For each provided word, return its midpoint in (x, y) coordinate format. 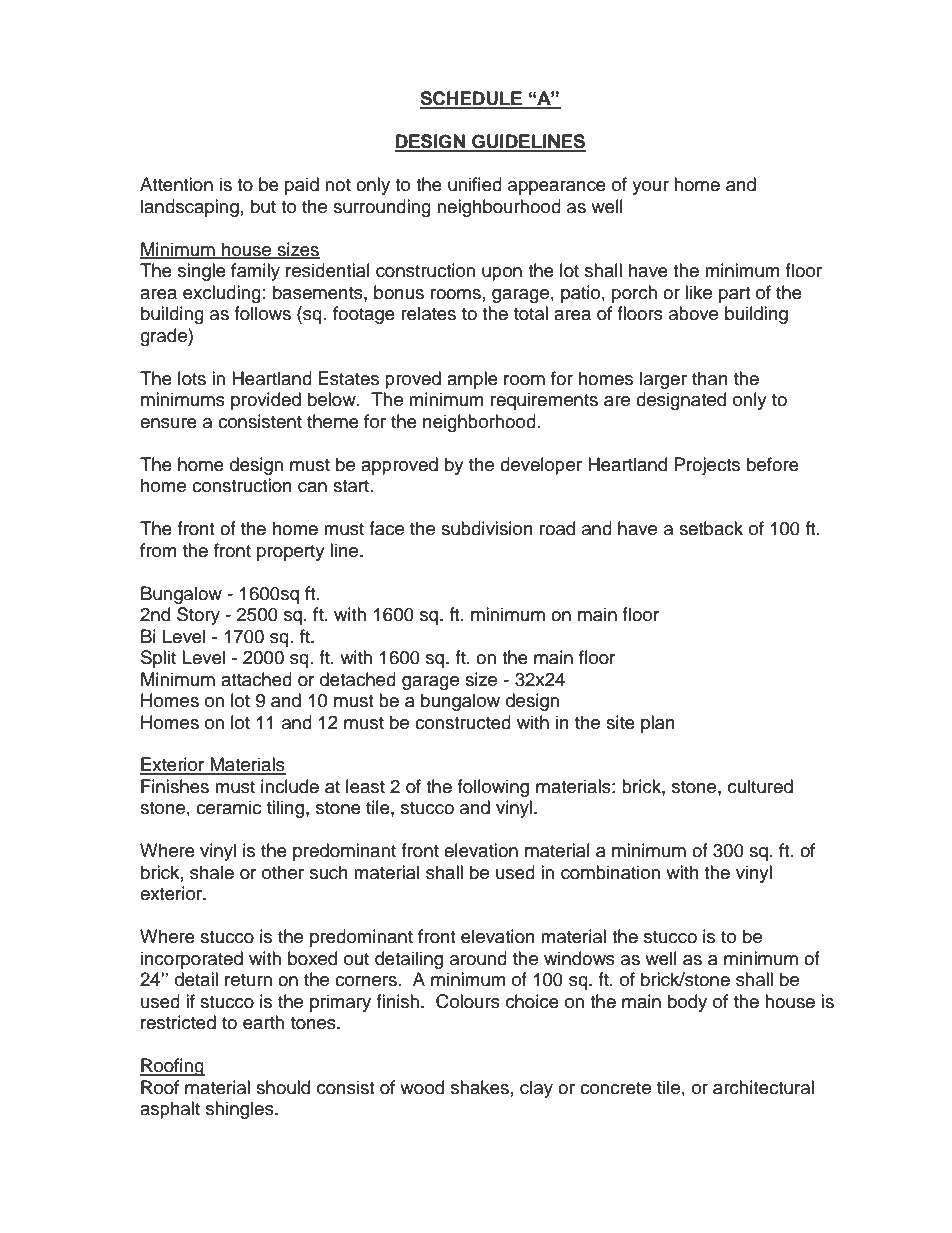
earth (263, 1022)
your (650, 188)
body (687, 1003)
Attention (176, 184)
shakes (480, 1087)
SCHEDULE (472, 99)
